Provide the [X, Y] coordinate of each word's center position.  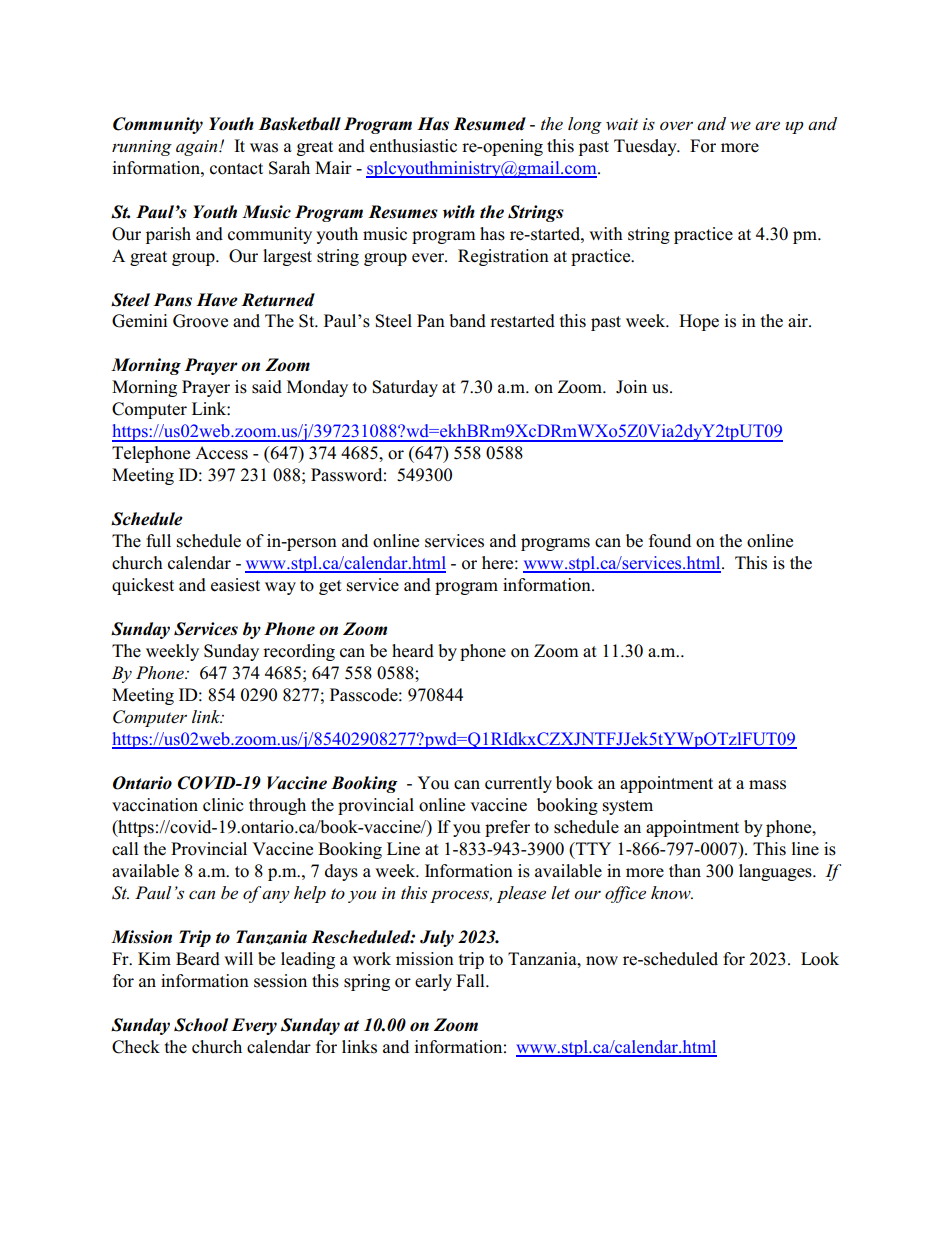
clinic [223, 805]
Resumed [489, 124]
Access [221, 453]
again [198, 148]
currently [518, 784]
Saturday [405, 388]
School [201, 1025]
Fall [471, 980]
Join [631, 387]
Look [820, 959]
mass [767, 785]
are [767, 126]
